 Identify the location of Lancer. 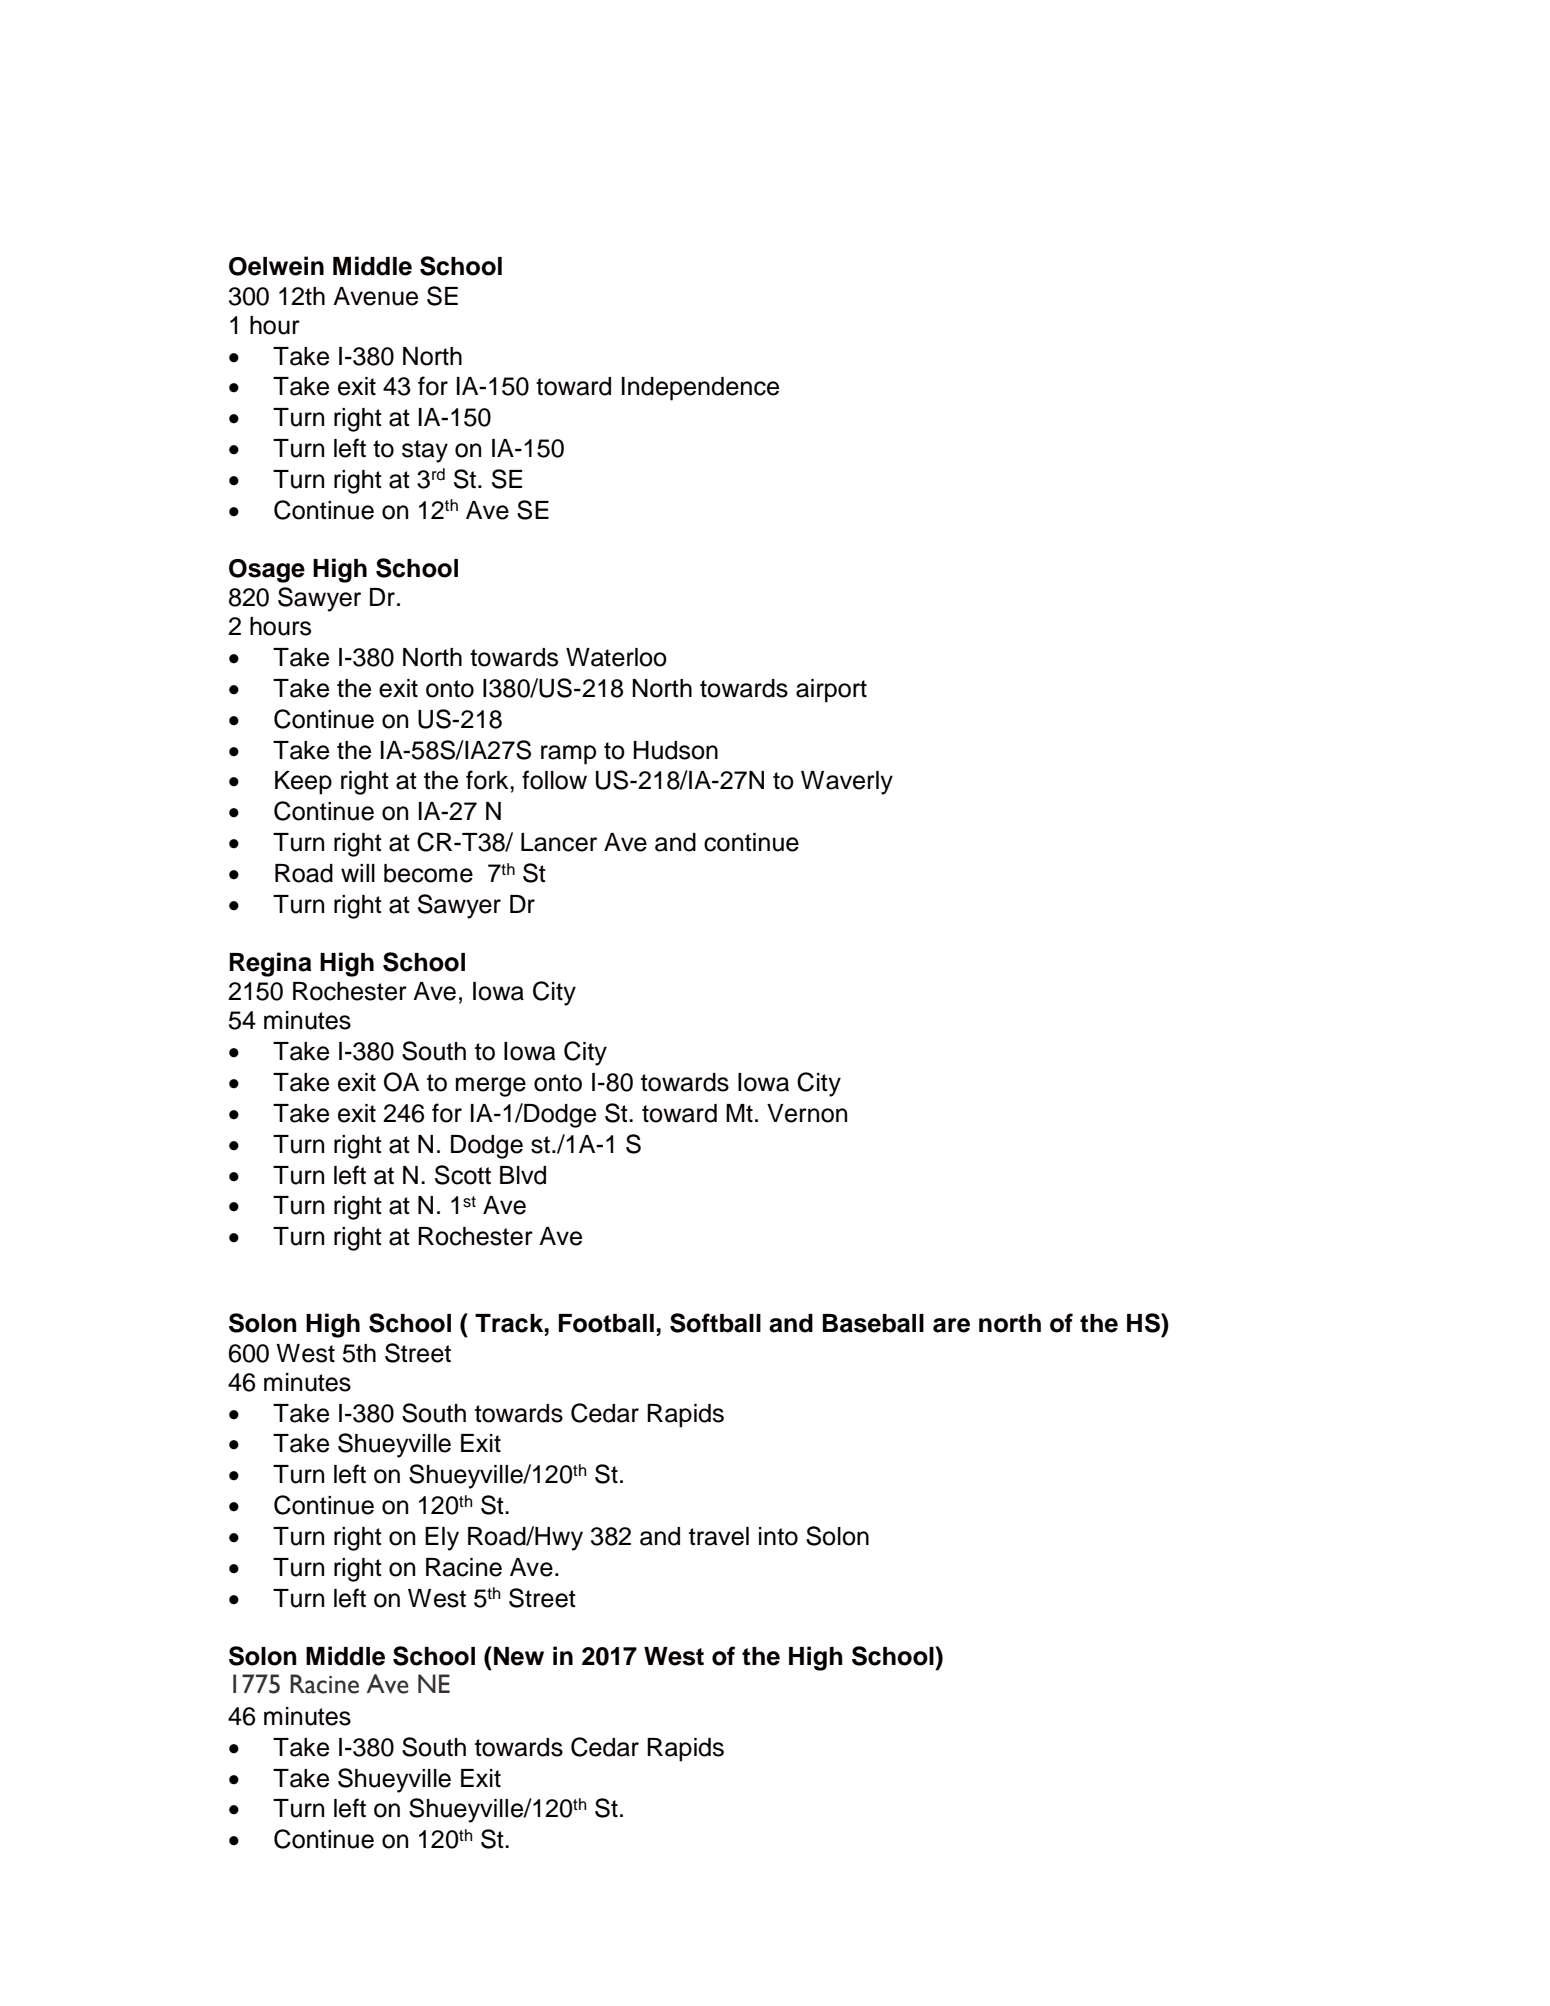
(559, 842).
